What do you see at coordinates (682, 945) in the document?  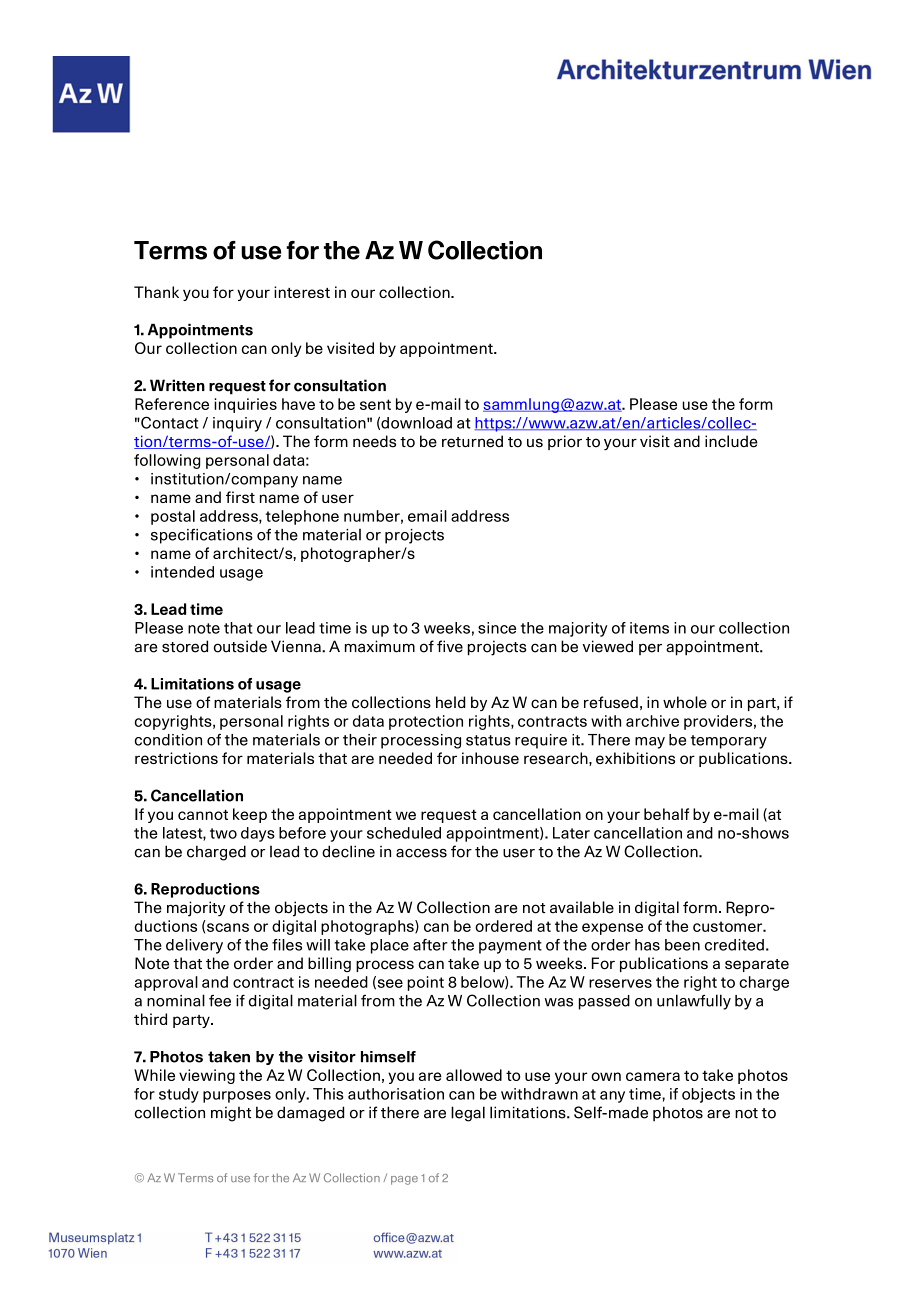 I see `been` at bounding box center [682, 945].
